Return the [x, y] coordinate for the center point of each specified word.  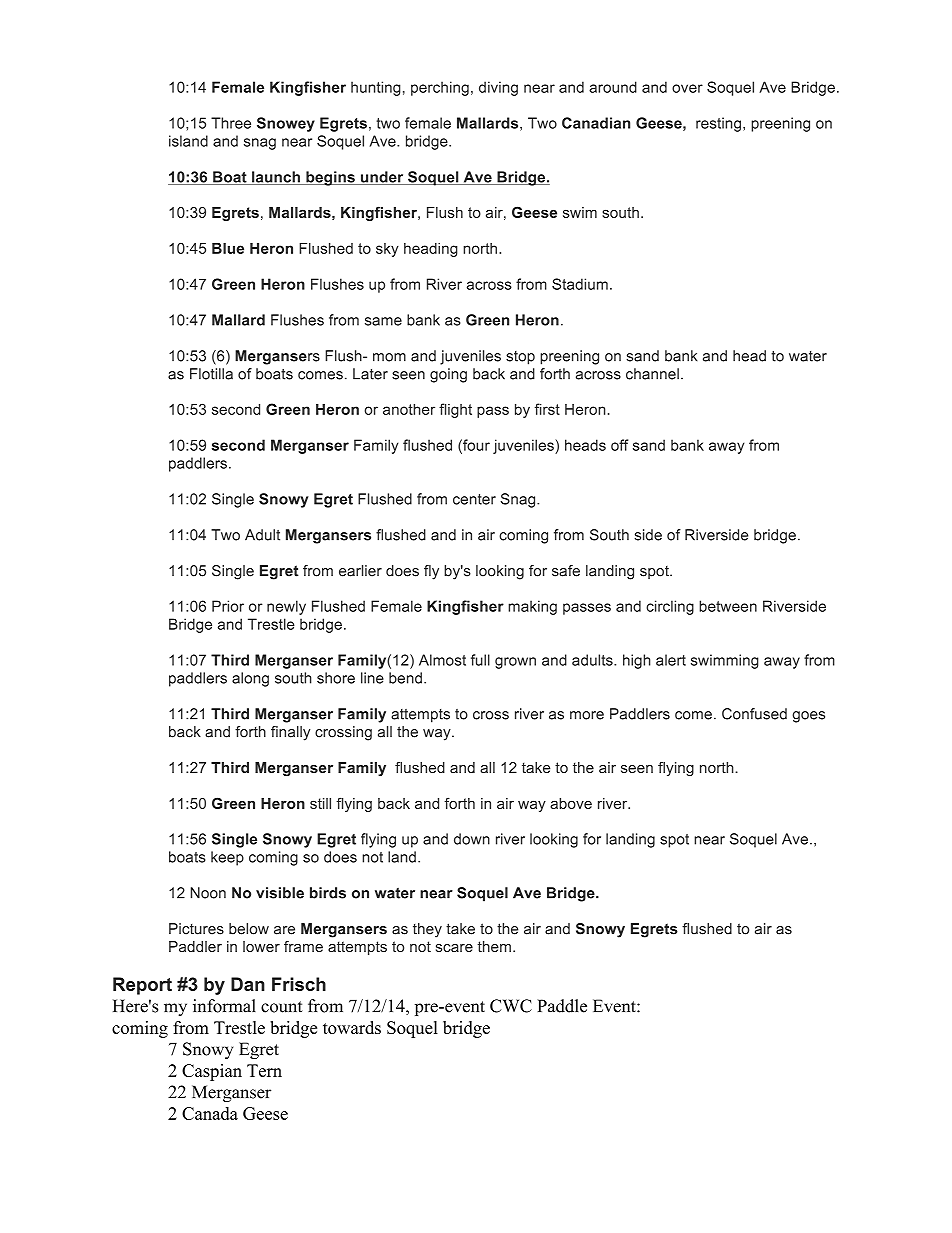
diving [498, 88]
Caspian [212, 1072]
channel [652, 374]
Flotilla [211, 374]
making [532, 607]
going [448, 375]
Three [231, 123]
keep [227, 858]
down [472, 839]
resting [718, 124]
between [728, 606]
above [571, 803]
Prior [228, 606]
